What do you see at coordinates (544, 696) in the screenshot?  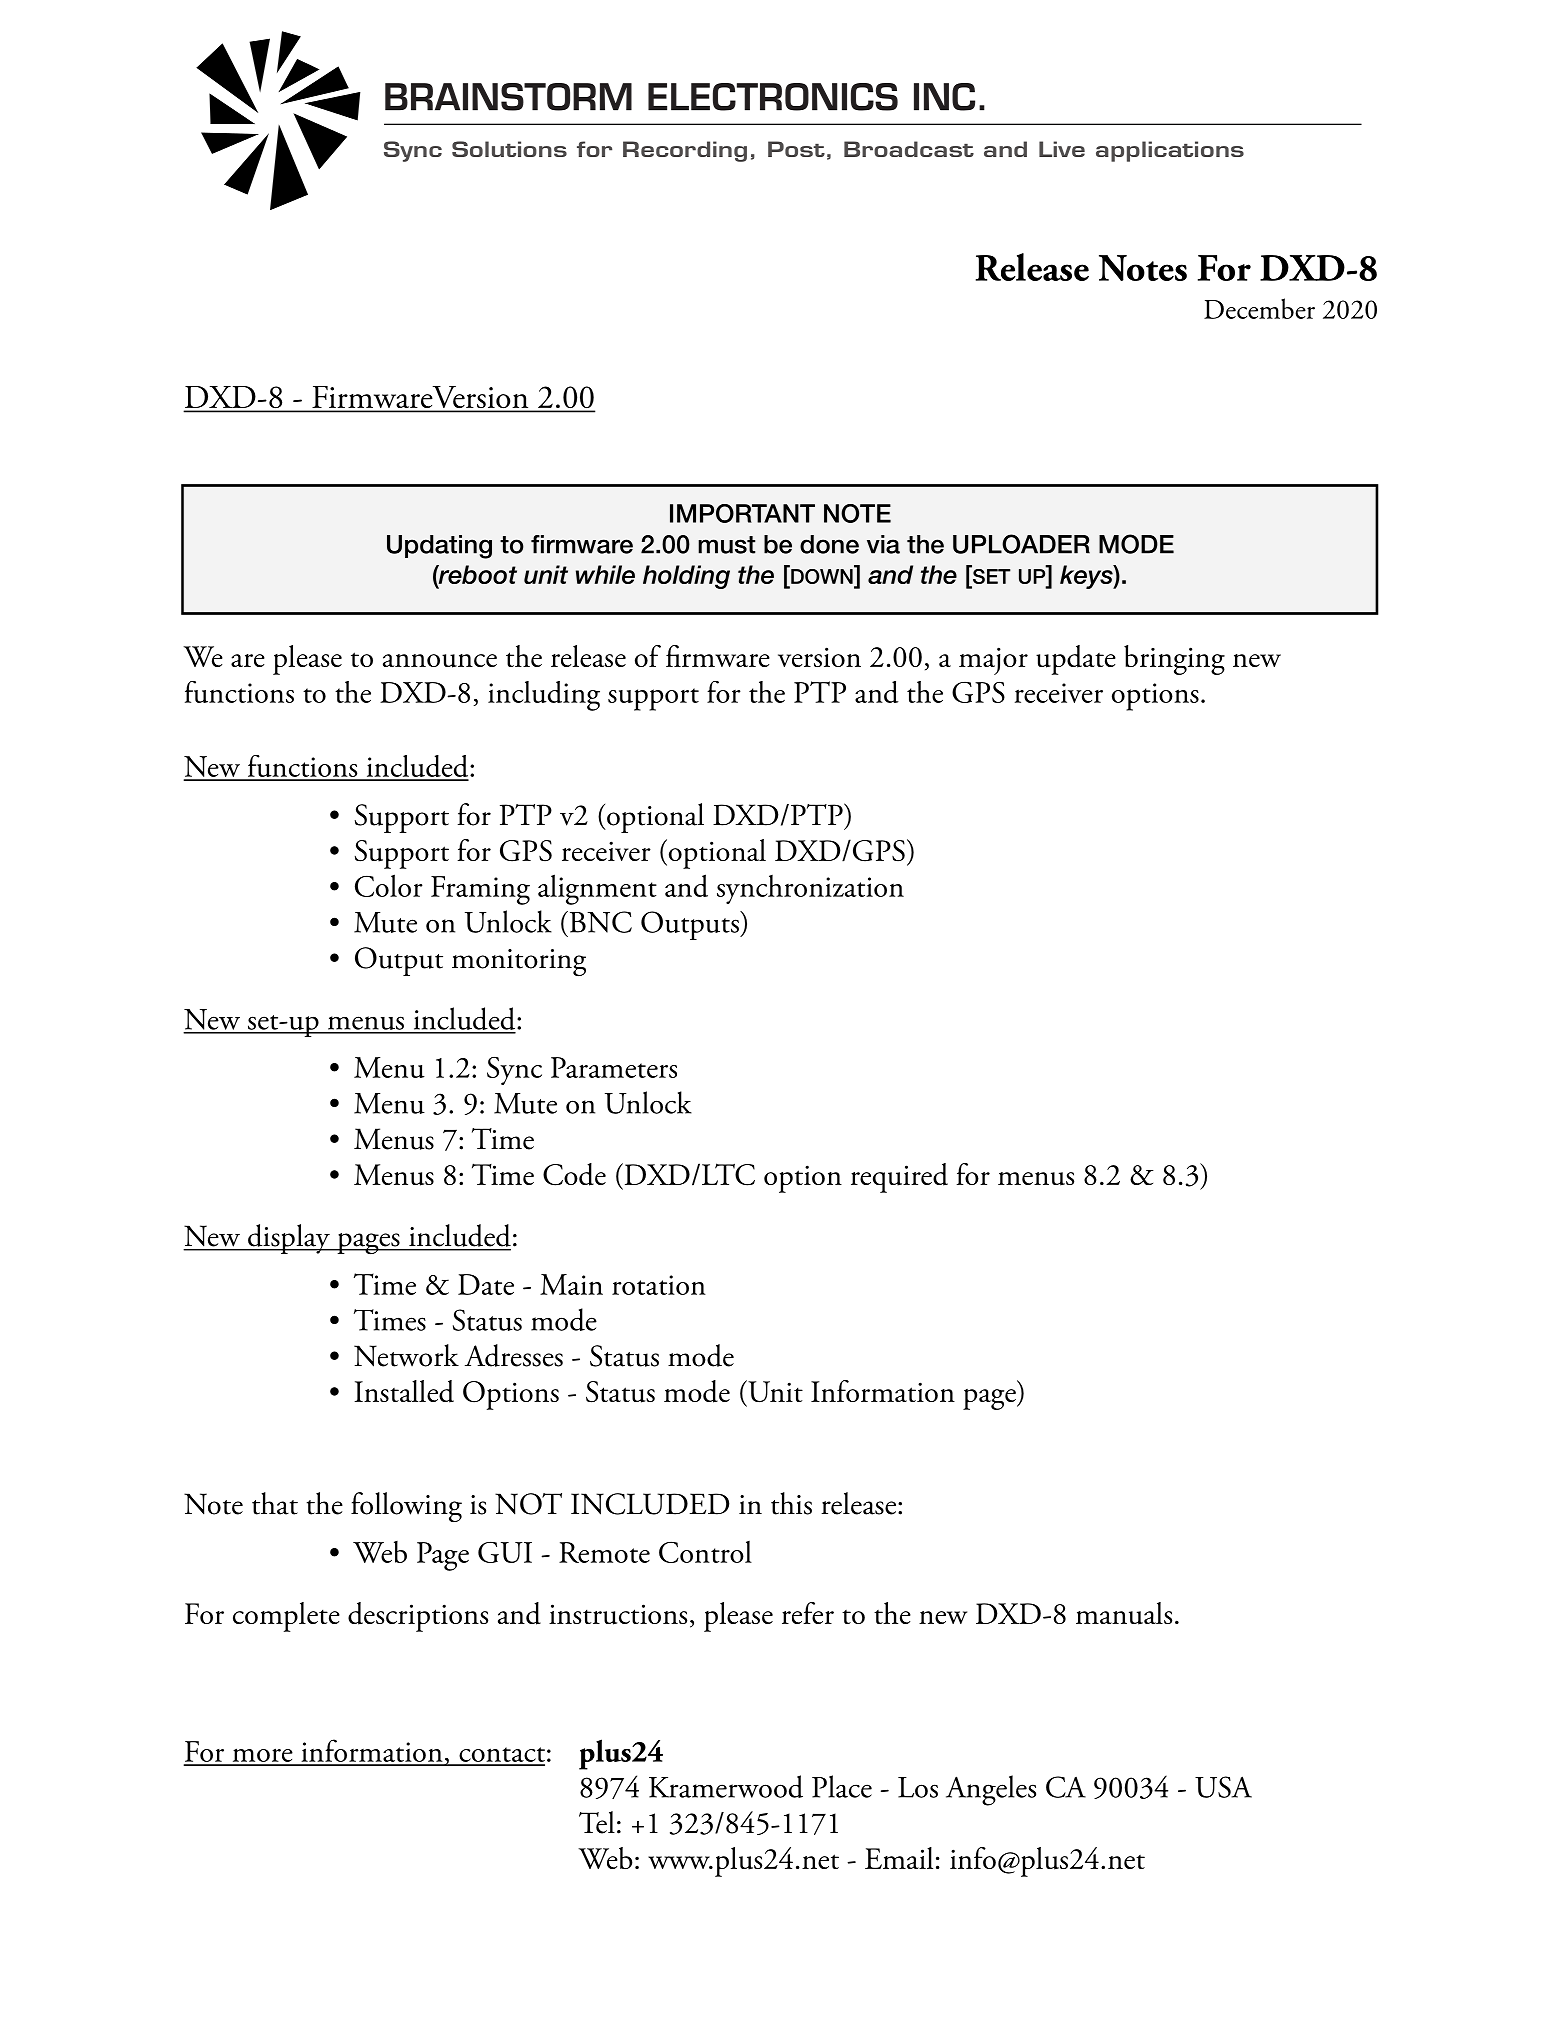 I see `including` at bounding box center [544, 696].
